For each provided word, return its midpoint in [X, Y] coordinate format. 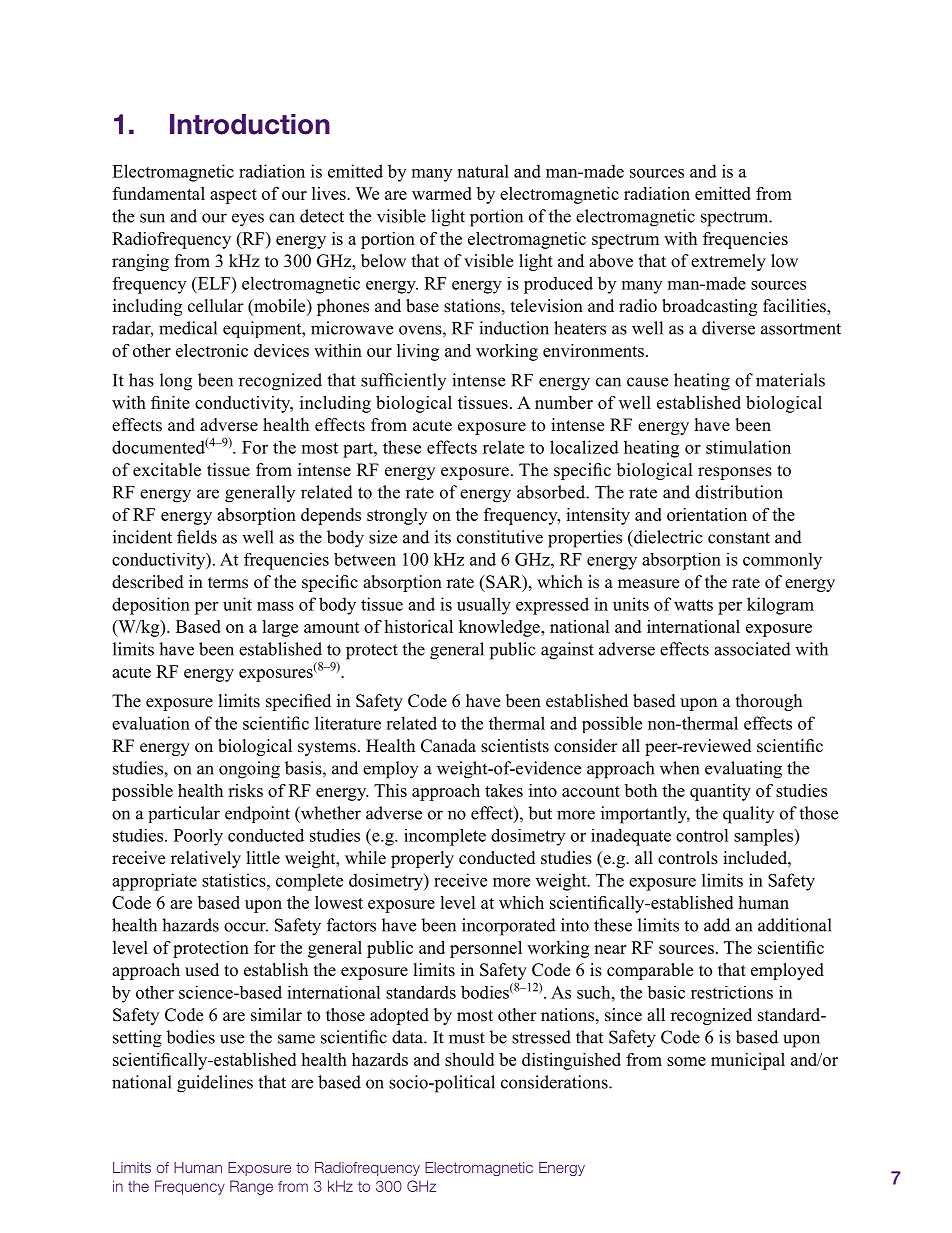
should [469, 1059]
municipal [748, 1061]
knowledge [500, 628]
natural [483, 171]
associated [752, 649]
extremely [728, 262]
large [280, 628]
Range [251, 1187]
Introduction [250, 124]
